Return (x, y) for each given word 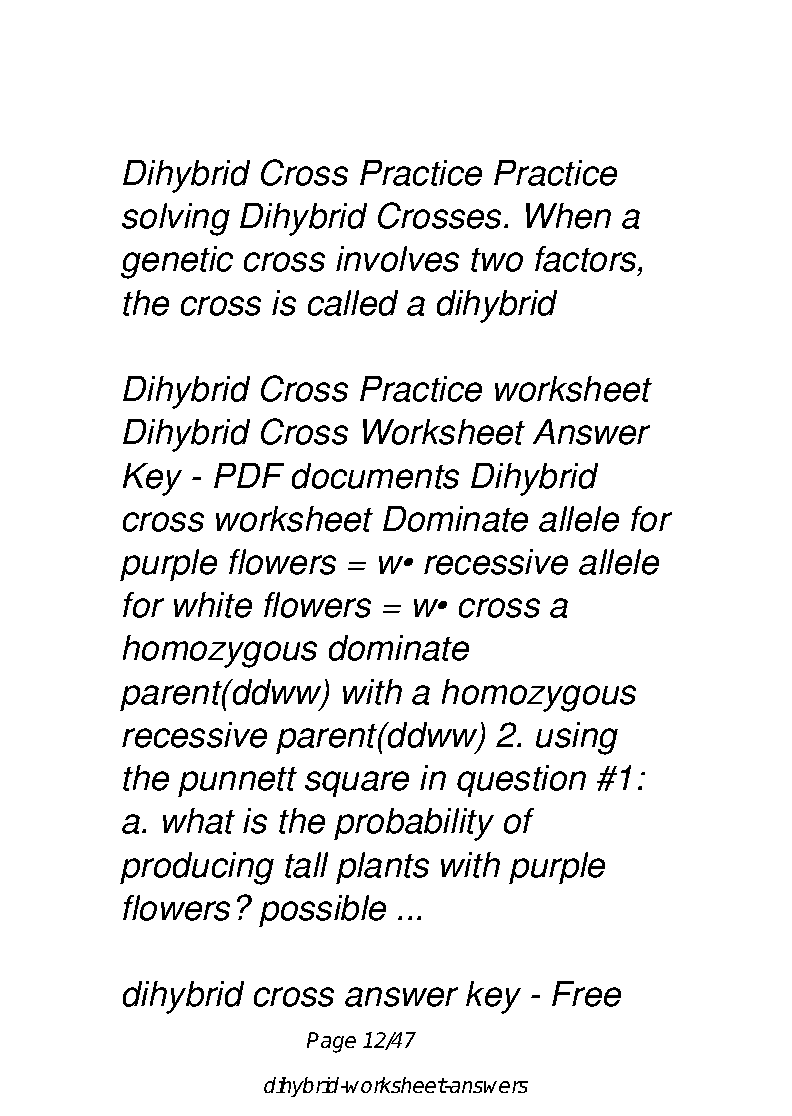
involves (397, 259)
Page (331, 1042)
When (568, 216)
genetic (177, 262)
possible (322, 911)
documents (375, 476)
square (357, 784)
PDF (249, 475)
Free (586, 994)
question (521, 781)
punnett (237, 782)
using (577, 738)
